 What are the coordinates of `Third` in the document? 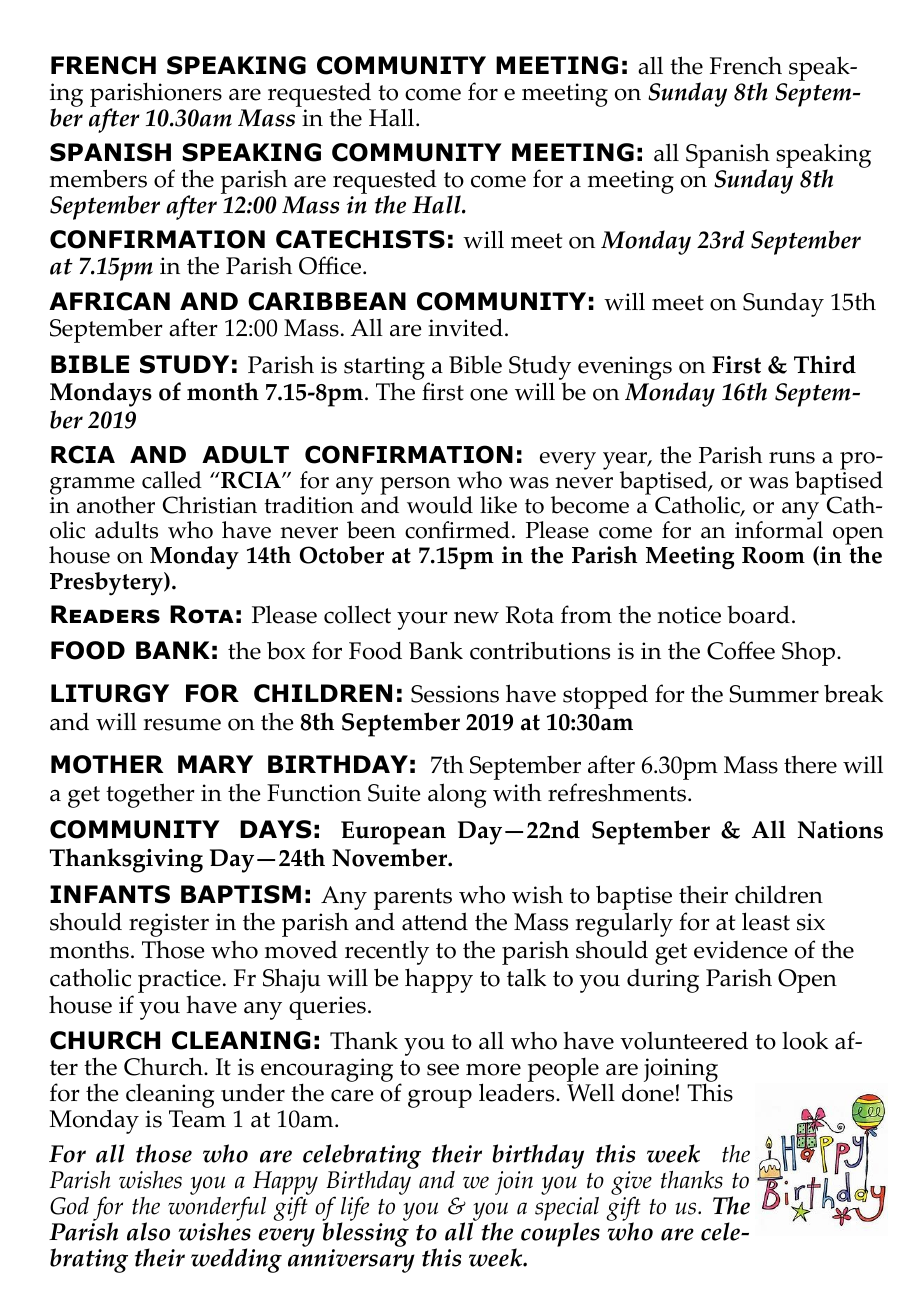 It's located at (825, 364).
